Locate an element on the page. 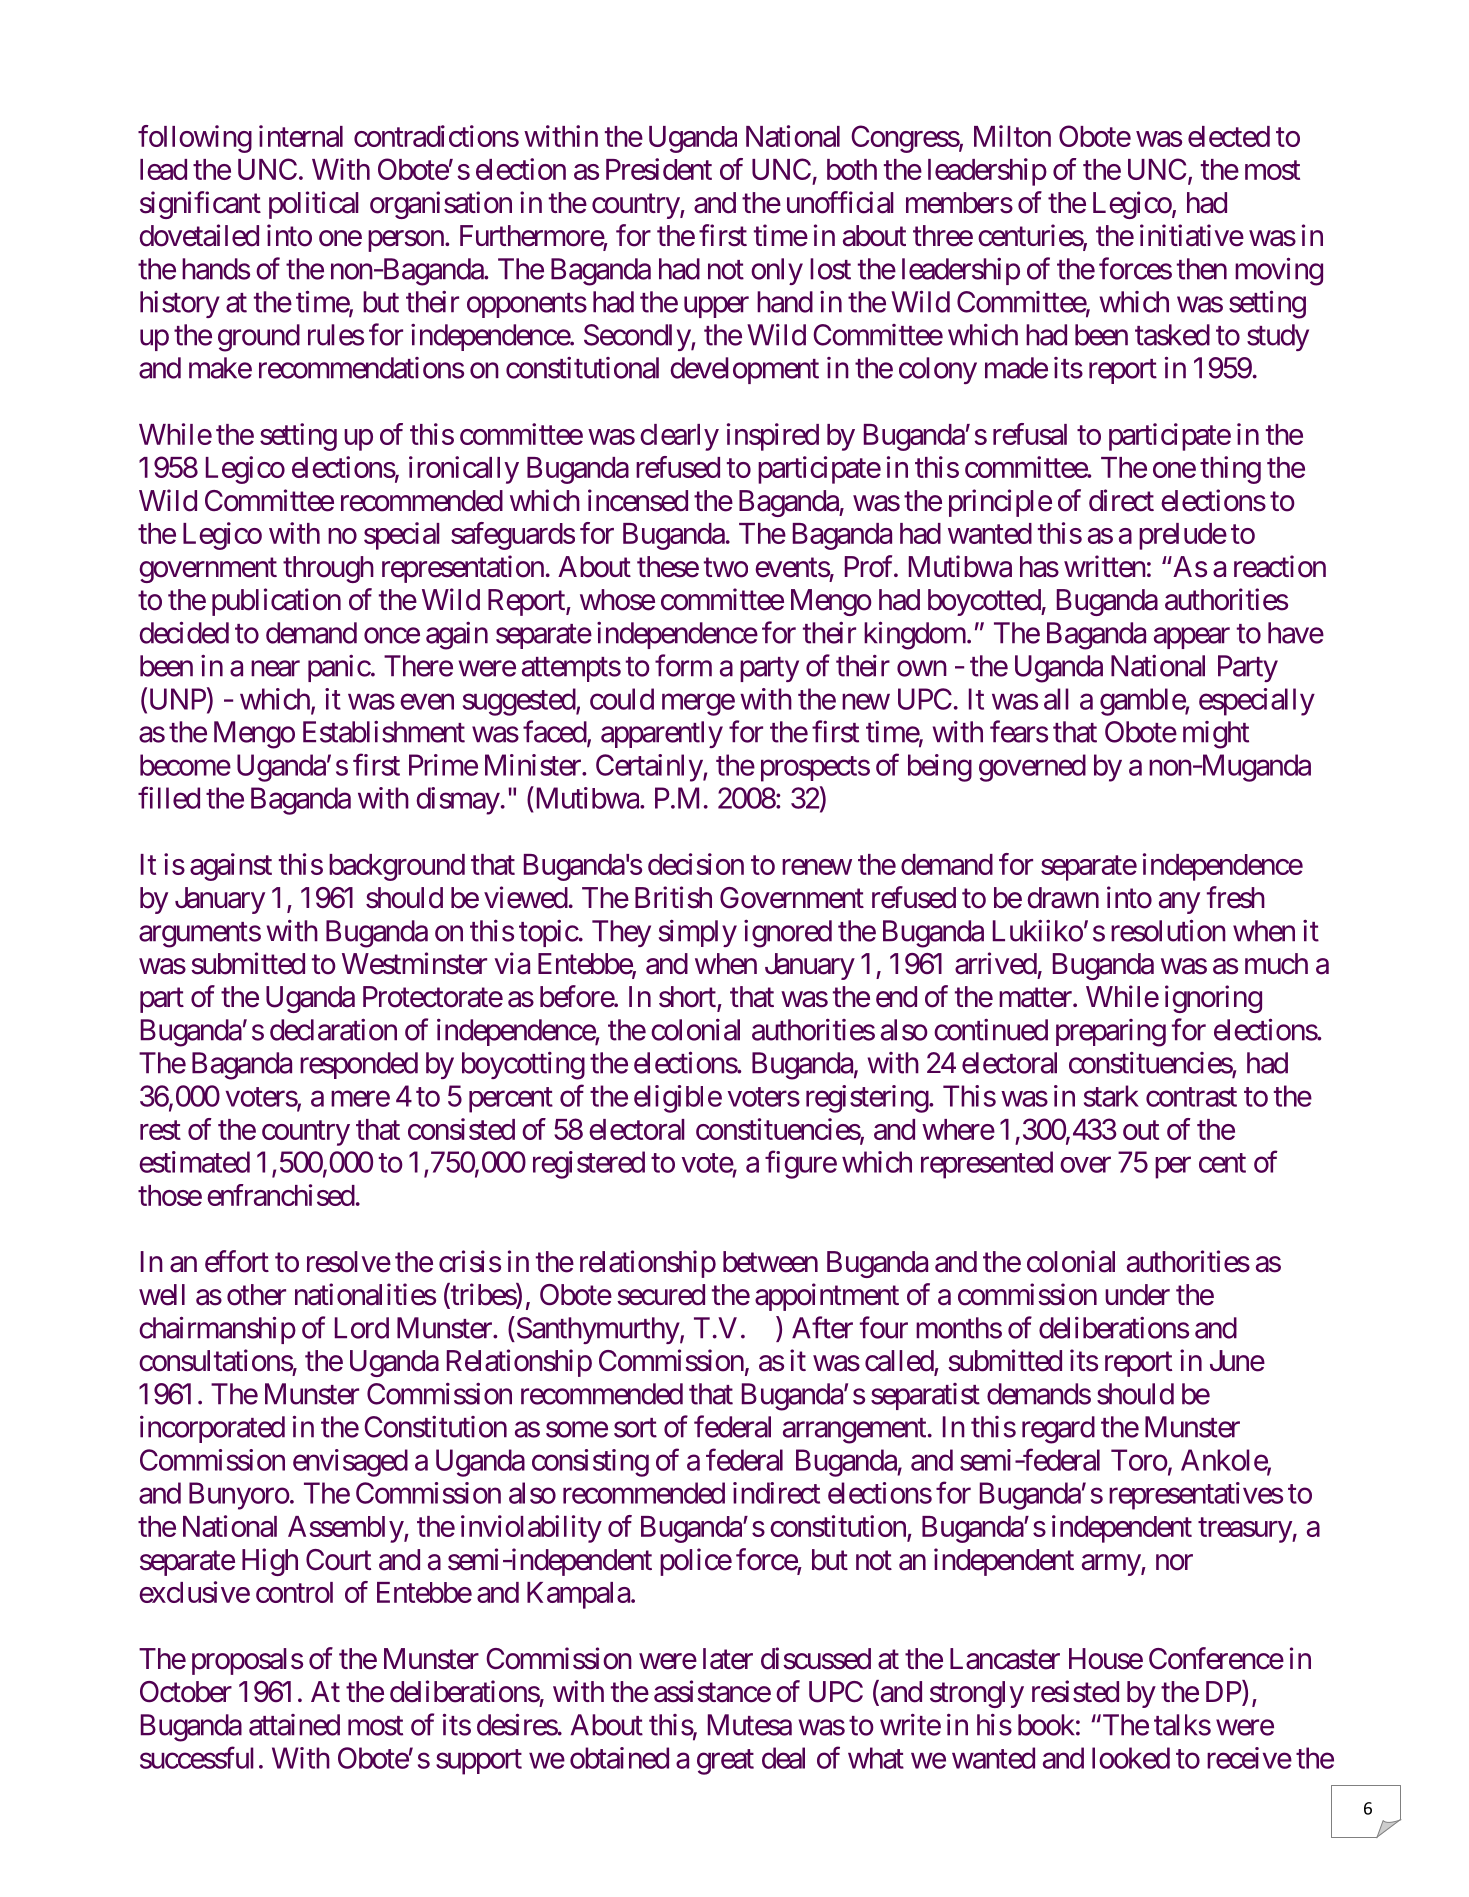 This document has width=1469, height=1897. declaration is located at coordinates (333, 1030).
